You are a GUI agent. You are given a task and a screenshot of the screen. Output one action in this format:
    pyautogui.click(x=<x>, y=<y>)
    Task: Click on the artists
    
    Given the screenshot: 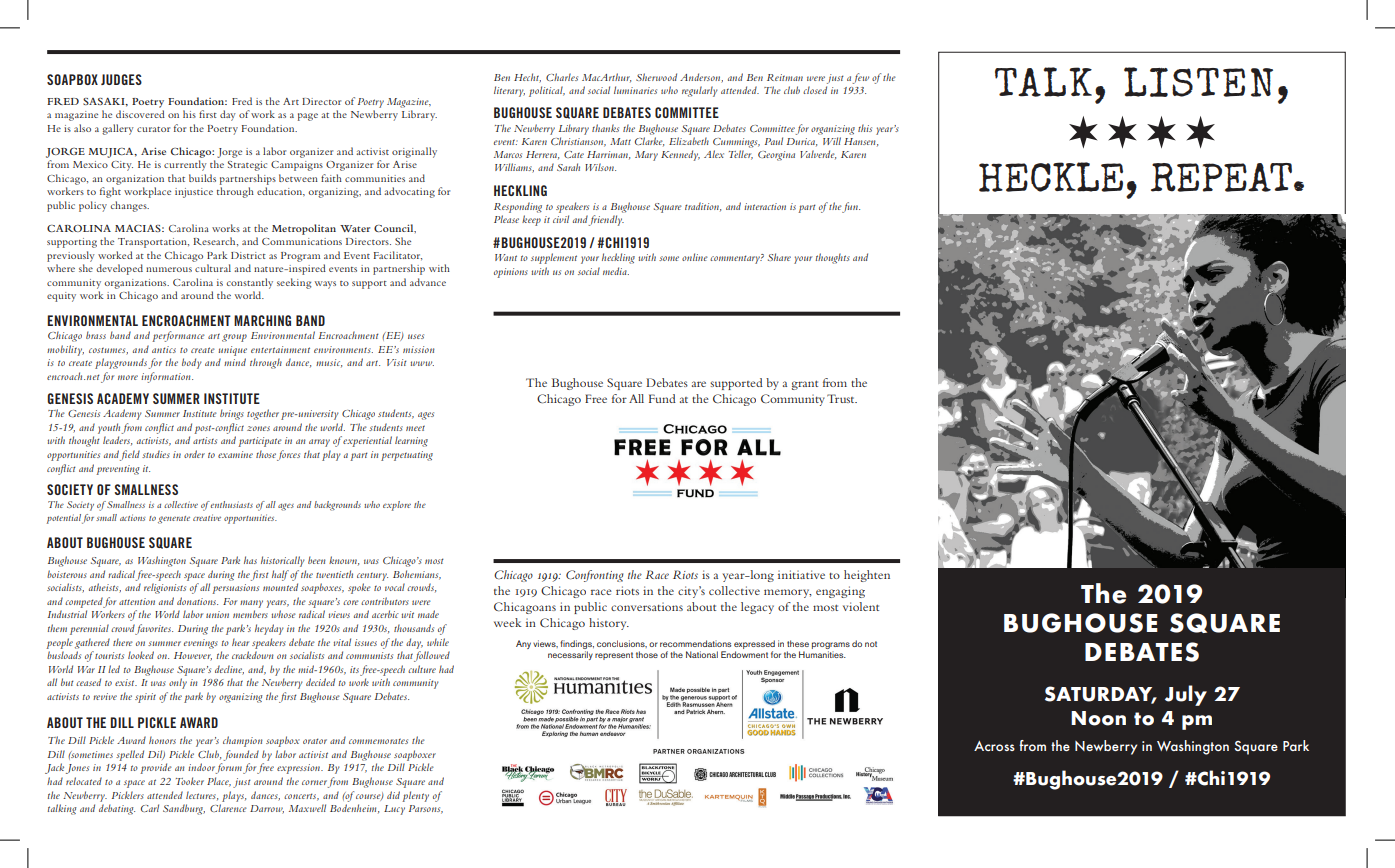 What is the action you would take?
    pyautogui.click(x=205, y=440)
